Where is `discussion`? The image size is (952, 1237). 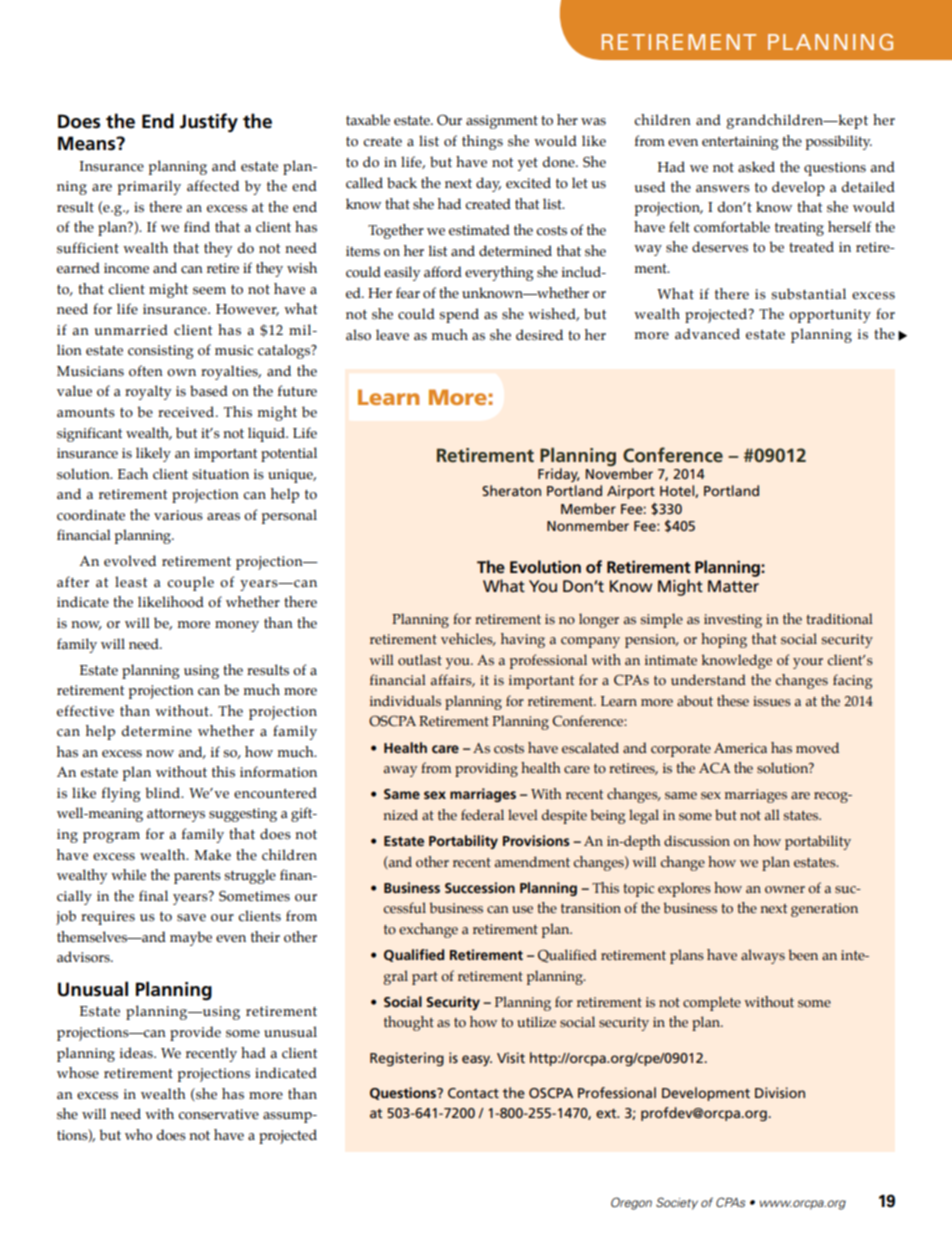
discussion is located at coordinates (697, 841).
